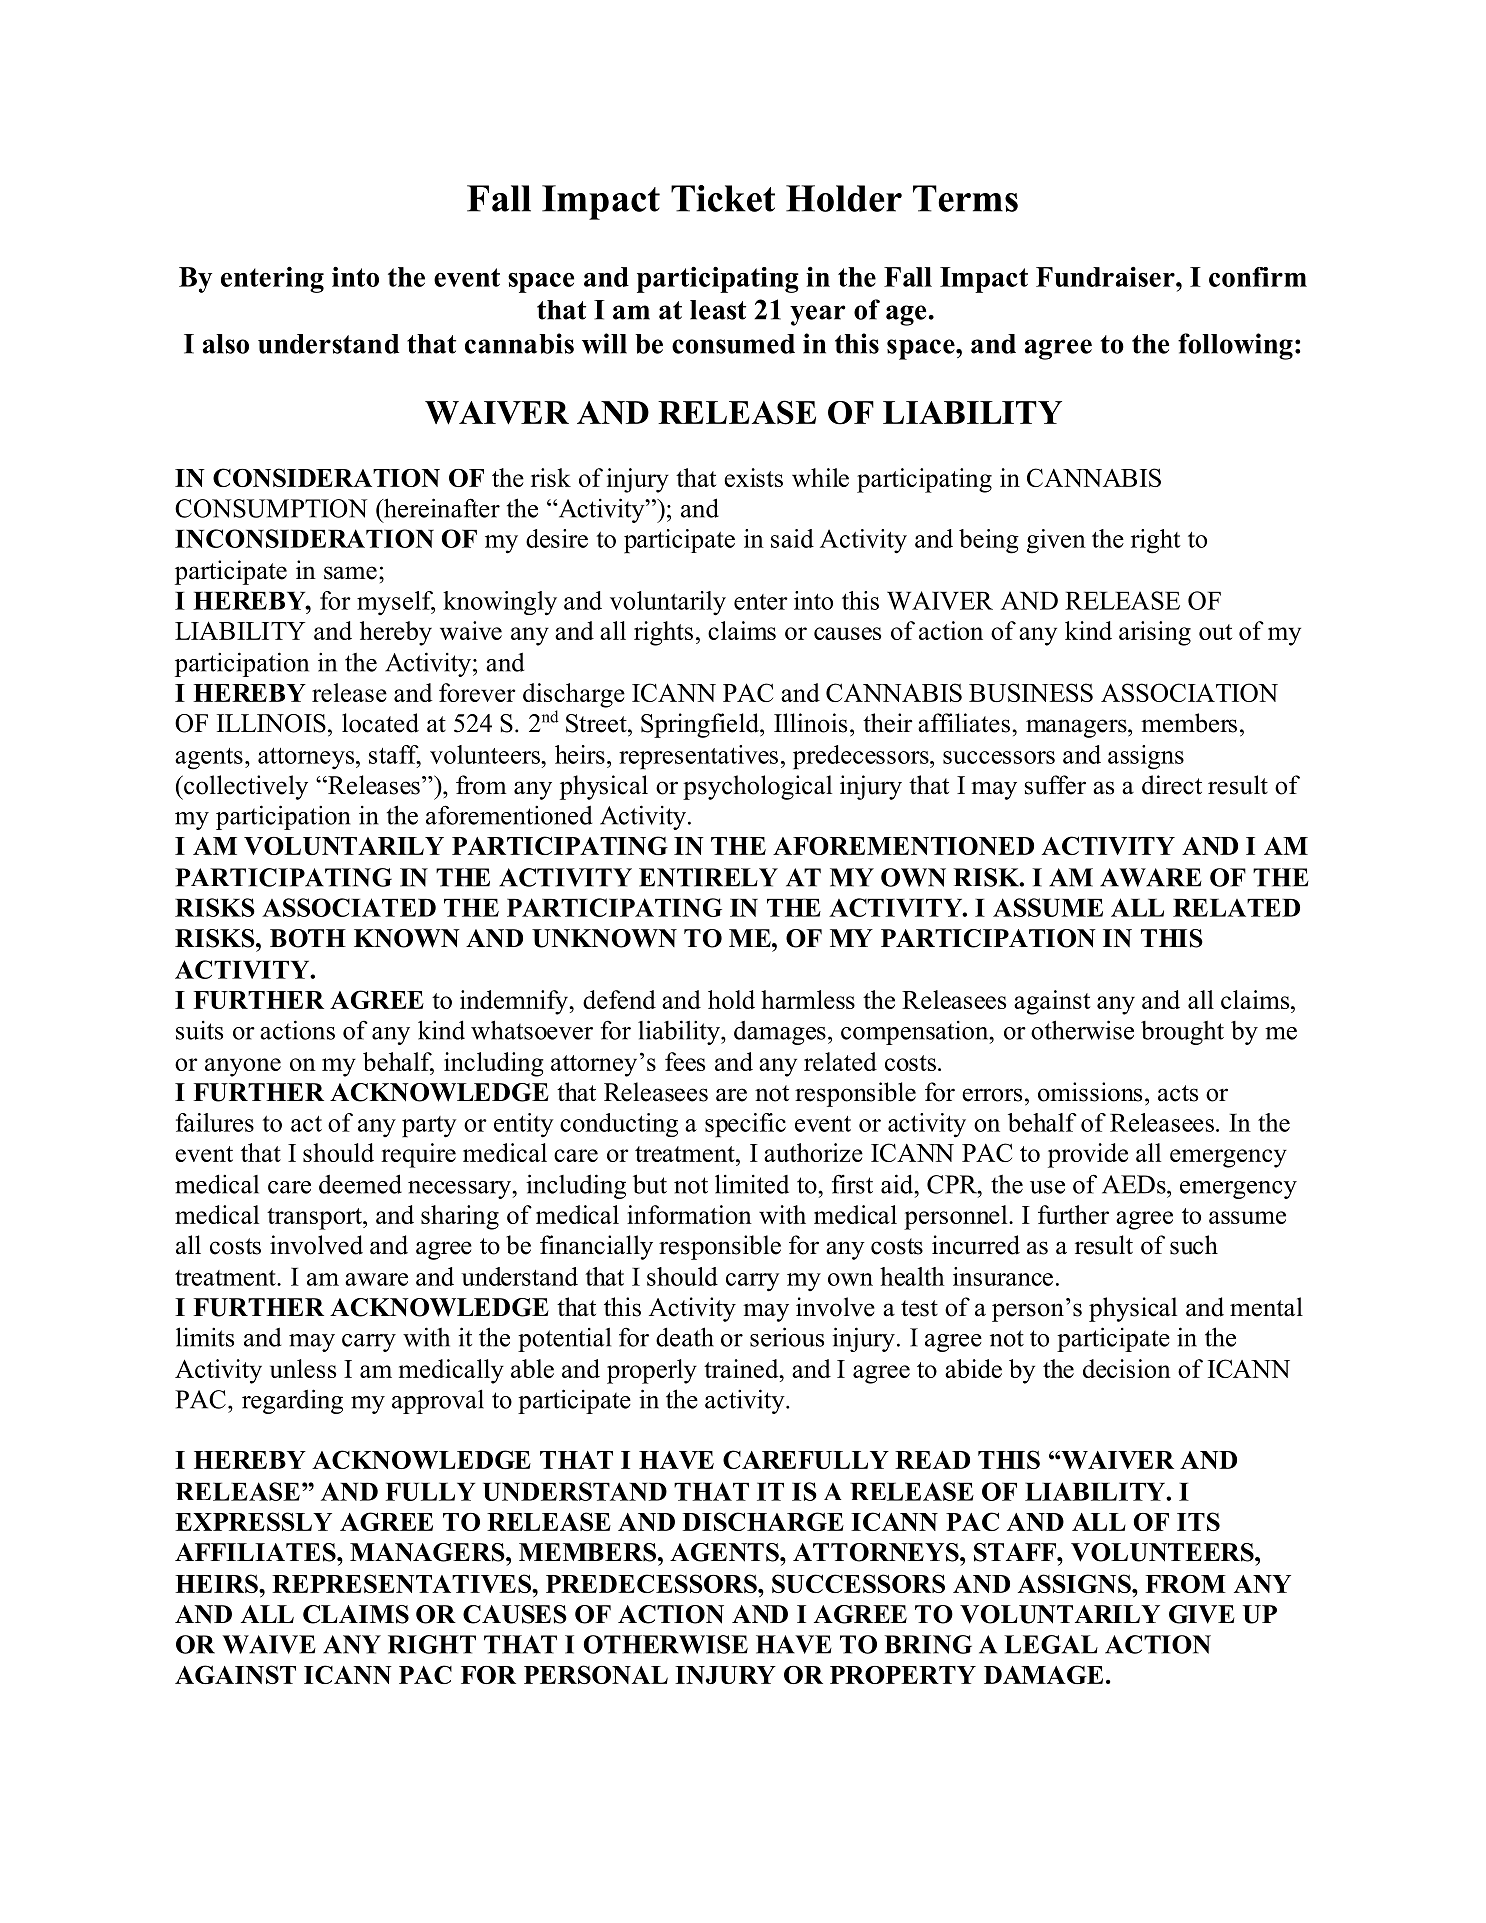  Describe the element at coordinates (253, 1521) in the screenshot. I see `EXPRESSLY` at that location.
